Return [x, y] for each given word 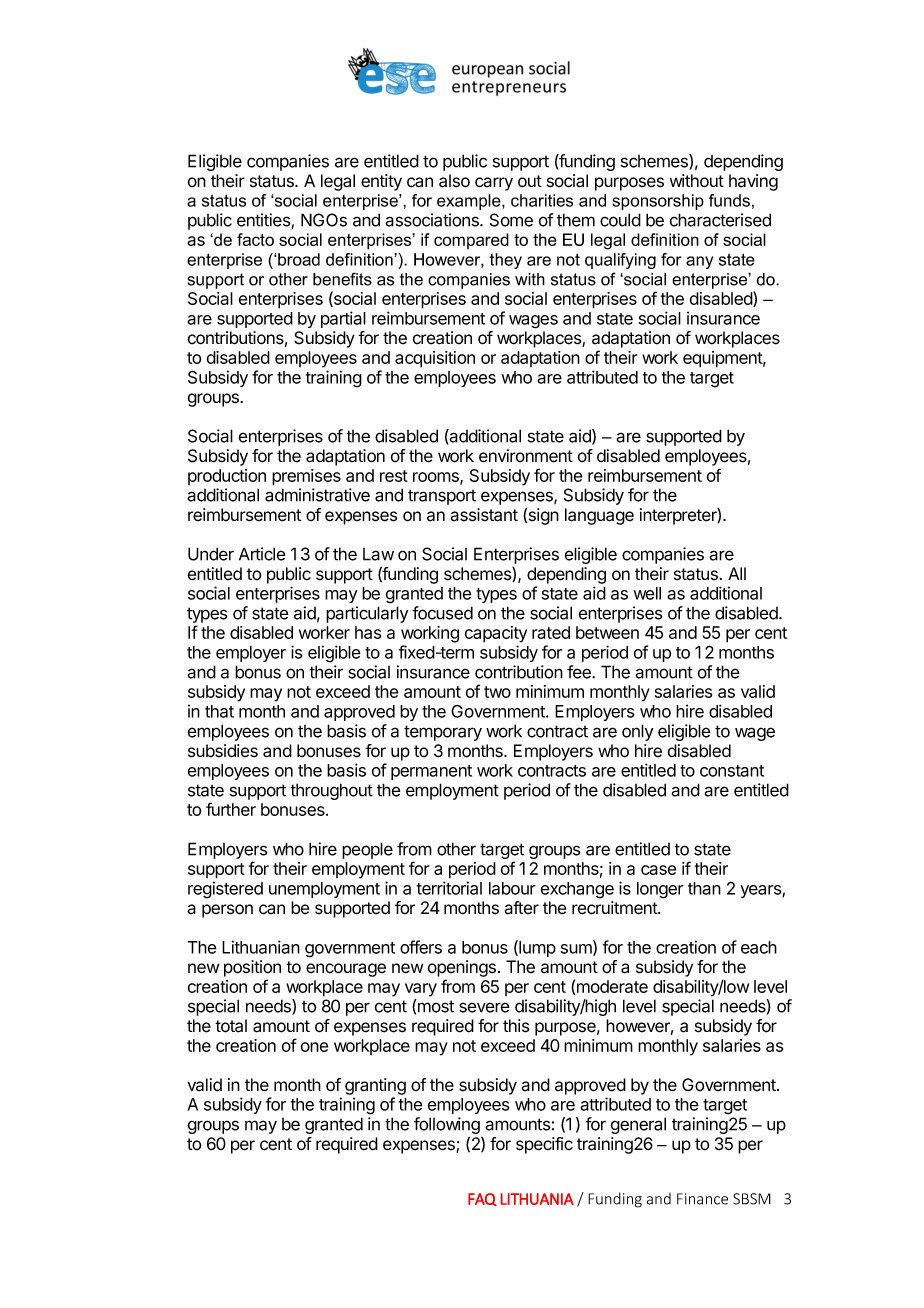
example [470, 202]
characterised [720, 220]
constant [732, 771]
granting [375, 1086]
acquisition [435, 359]
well [647, 593]
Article [262, 554]
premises [306, 477]
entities [264, 221]
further [231, 809]
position [252, 968]
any [699, 262]
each [759, 947]
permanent [431, 772]
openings [462, 968]
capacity [496, 634]
